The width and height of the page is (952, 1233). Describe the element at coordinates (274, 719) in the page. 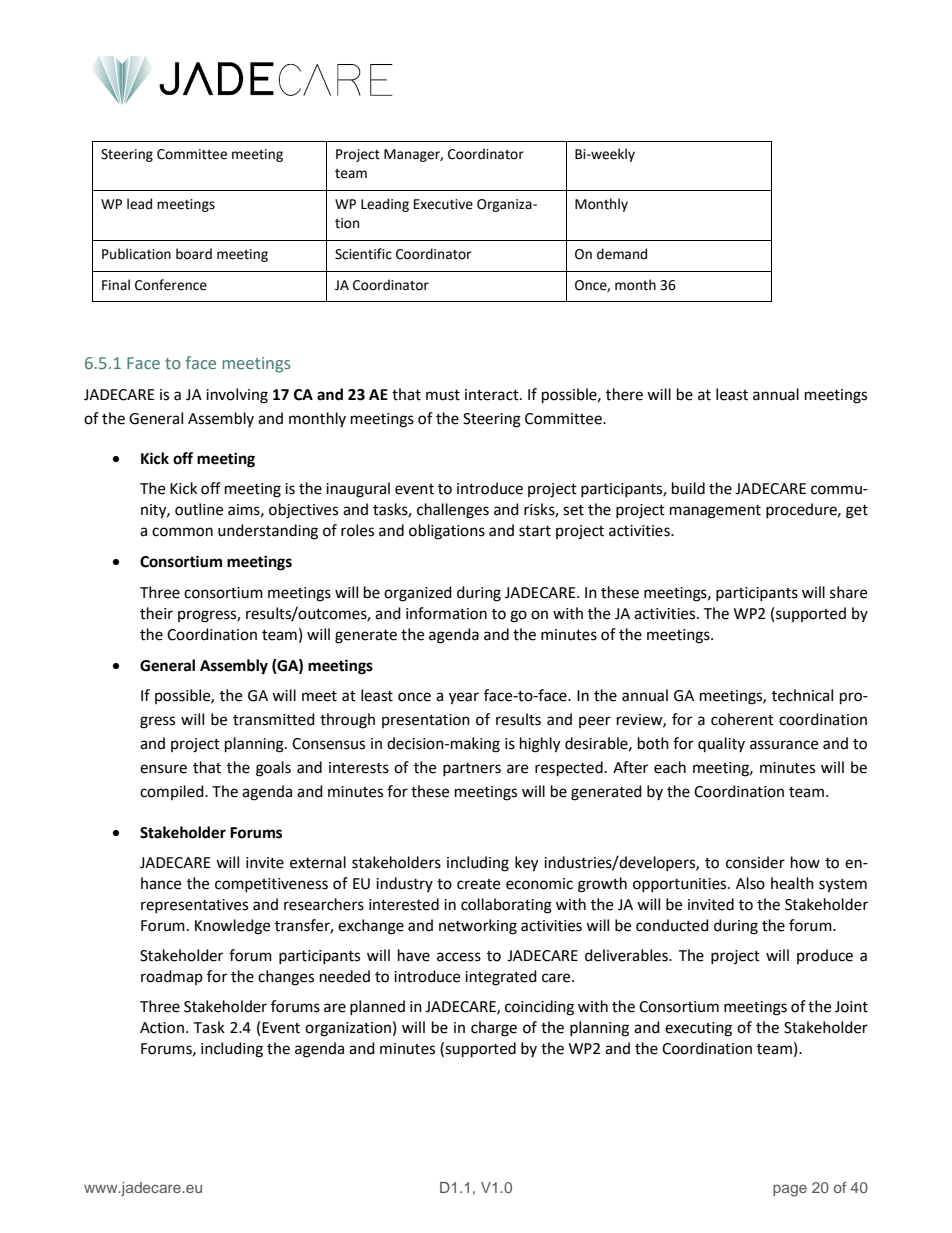

I see `transmitted` at that location.
